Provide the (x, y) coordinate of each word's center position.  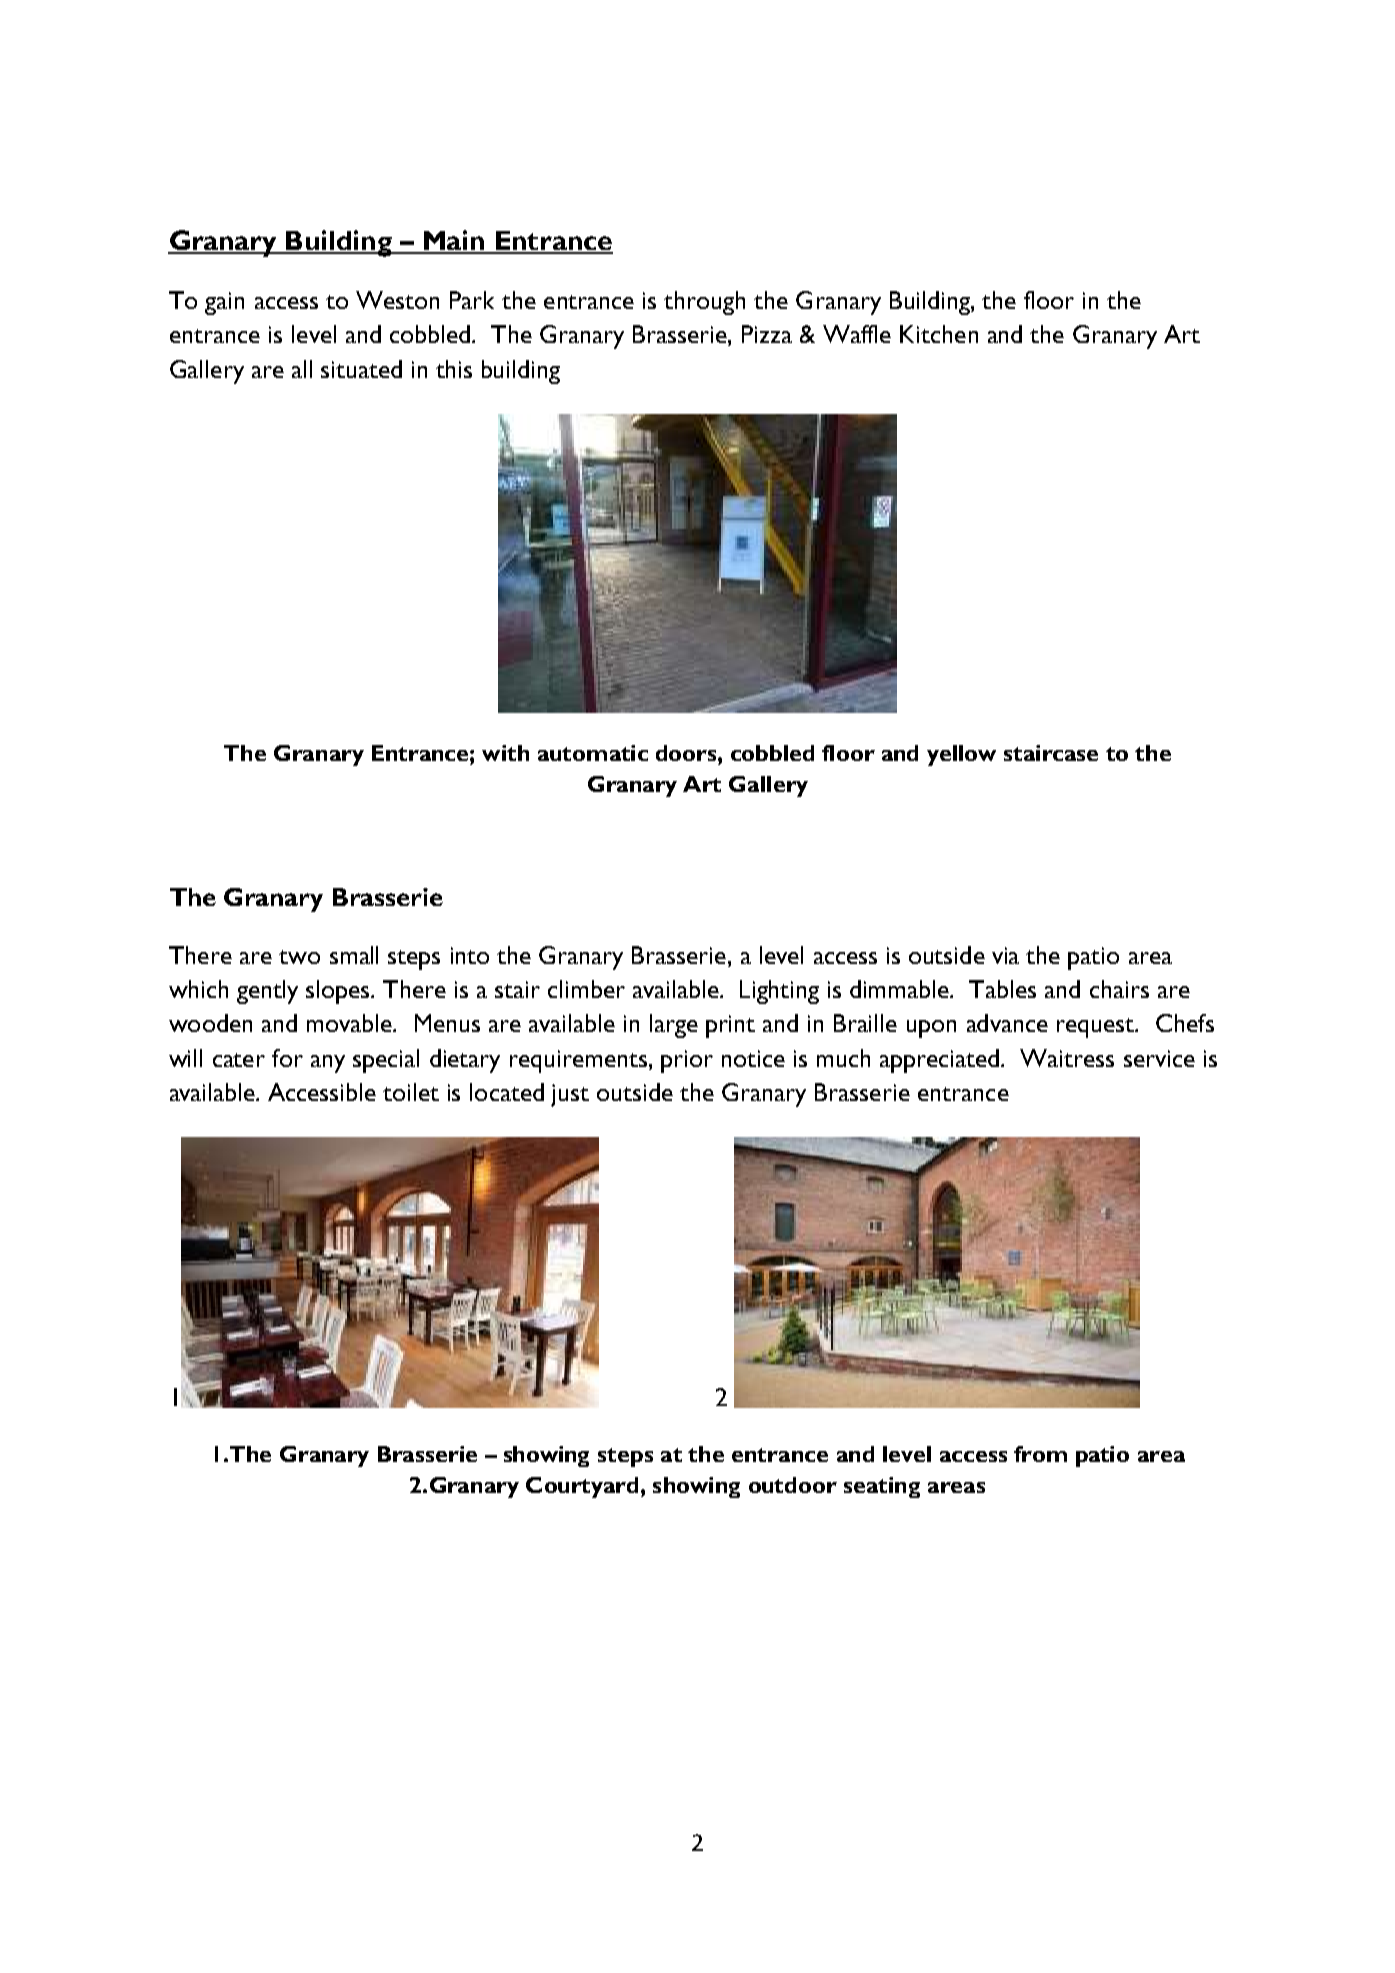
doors (687, 753)
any (328, 1064)
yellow (961, 755)
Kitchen (939, 334)
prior (687, 1061)
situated (361, 369)
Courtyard (582, 1487)
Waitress (1067, 1058)
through (704, 303)
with (505, 753)
